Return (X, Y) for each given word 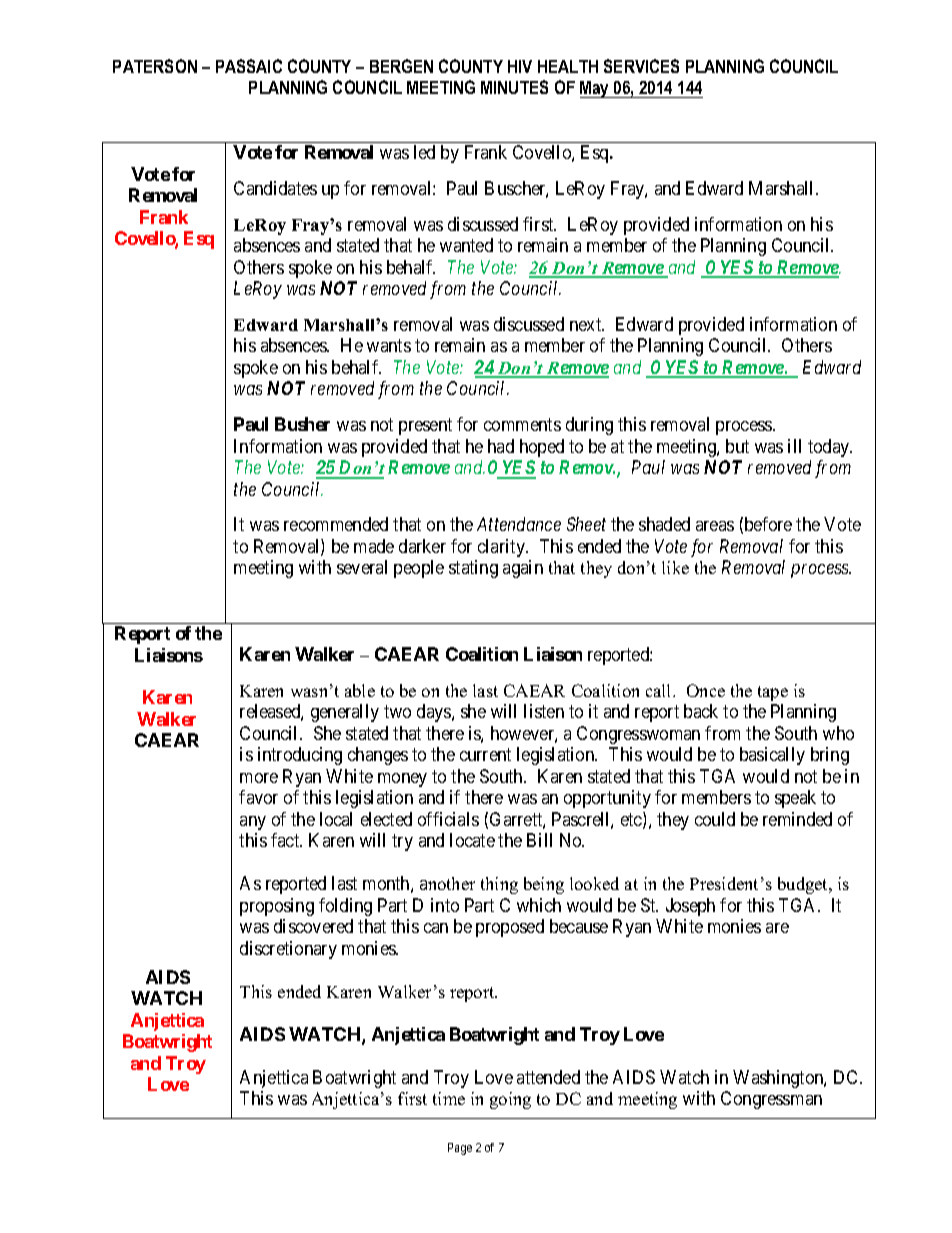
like (675, 567)
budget (804, 885)
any (253, 823)
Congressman (771, 1100)
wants (389, 346)
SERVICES (641, 66)
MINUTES (514, 87)
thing (499, 885)
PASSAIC (249, 66)
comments (522, 424)
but (737, 446)
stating (473, 569)
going (510, 1100)
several (362, 567)
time (449, 1098)
